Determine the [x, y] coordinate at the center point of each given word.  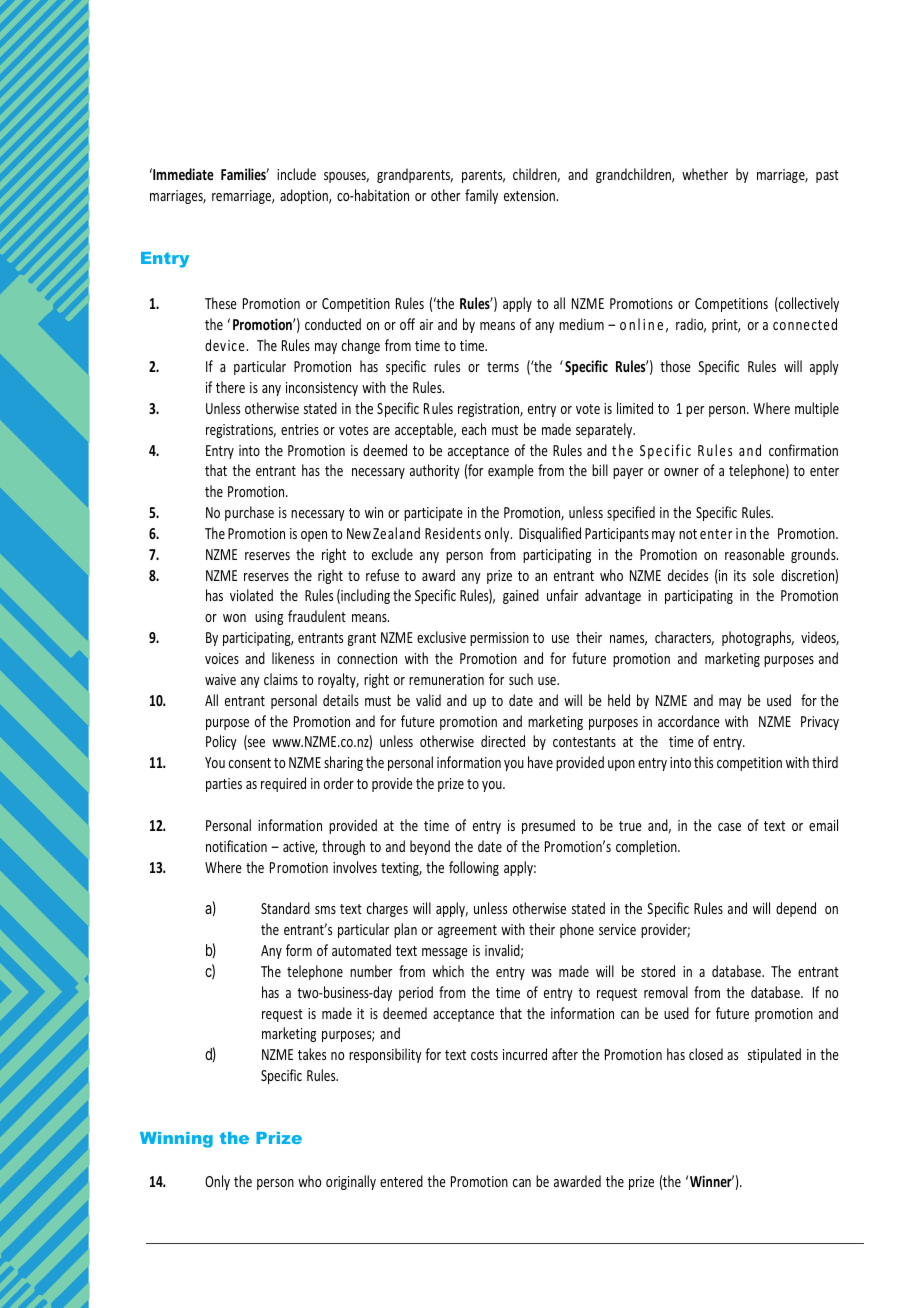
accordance [689, 721]
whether [705, 174]
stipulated [774, 1055]
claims [281, 679]
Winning [176, 1140]
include [296, 174]
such [521, 679]
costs [484, 1055]
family [481, 196]
